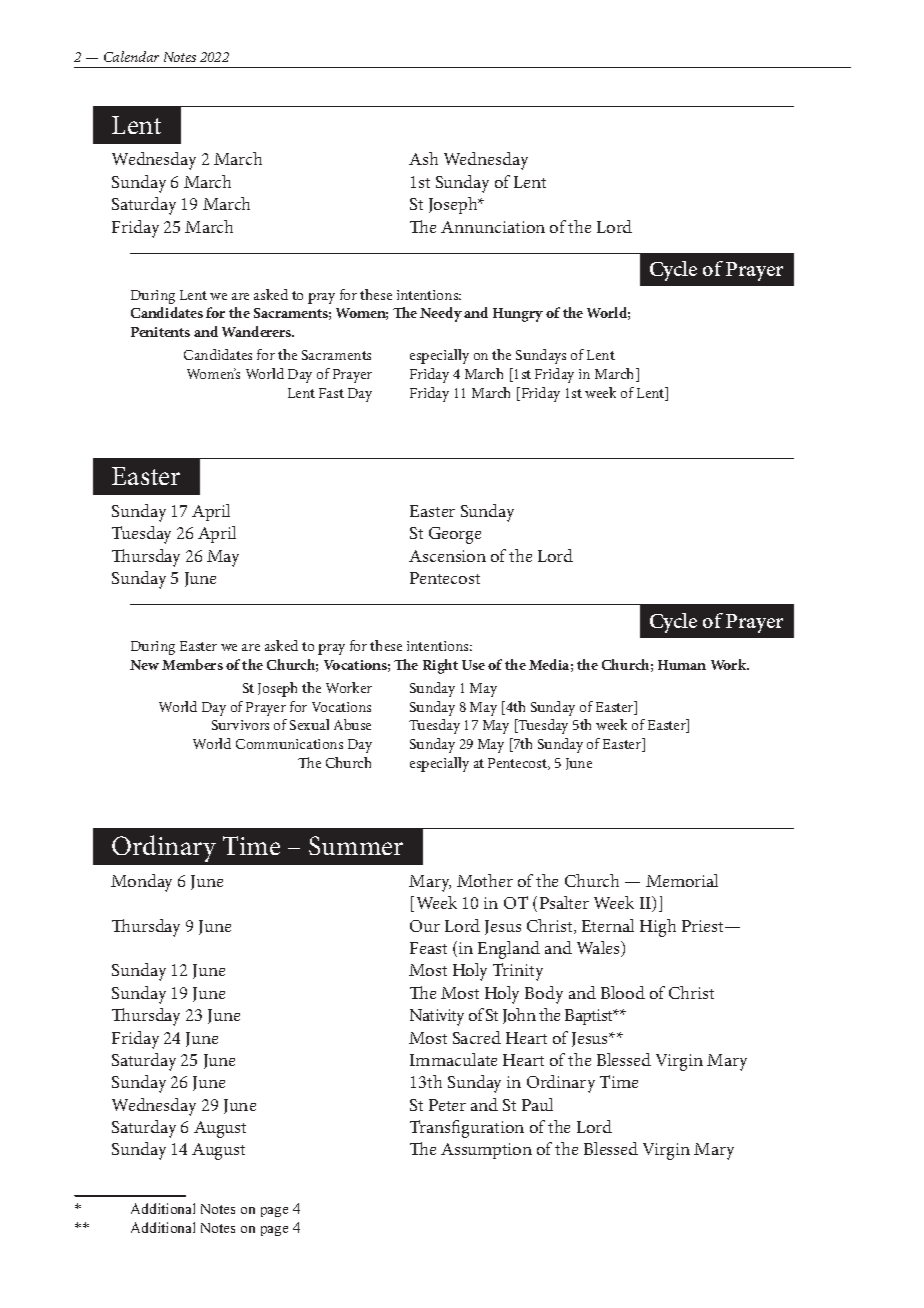 The image size is (924, 1308). Describe the element at coordinates (447, 1105) in the image. I see `Peter` at that location.
